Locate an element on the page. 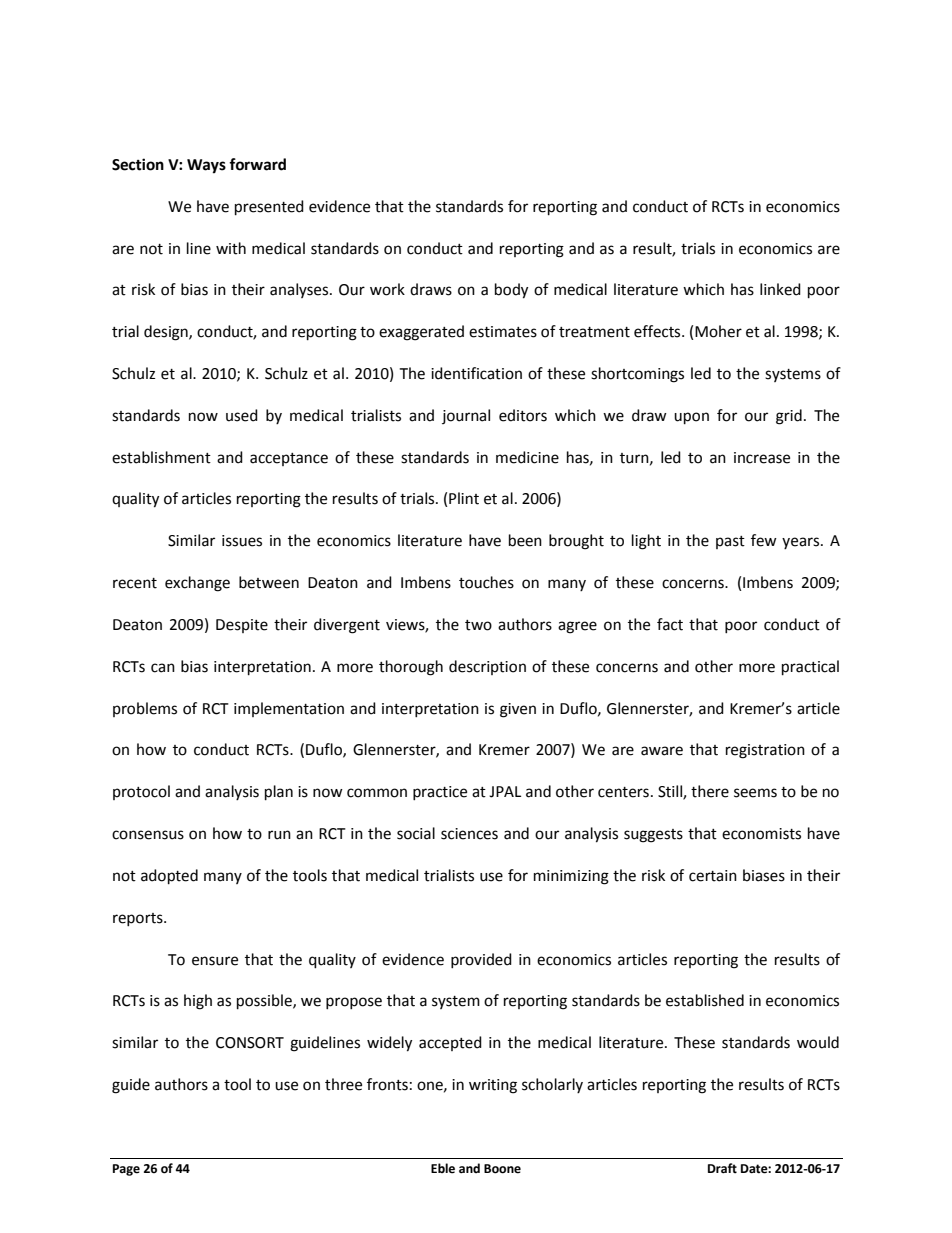 The image size is (952, 1233). been is located at coordinates (525, 540).
